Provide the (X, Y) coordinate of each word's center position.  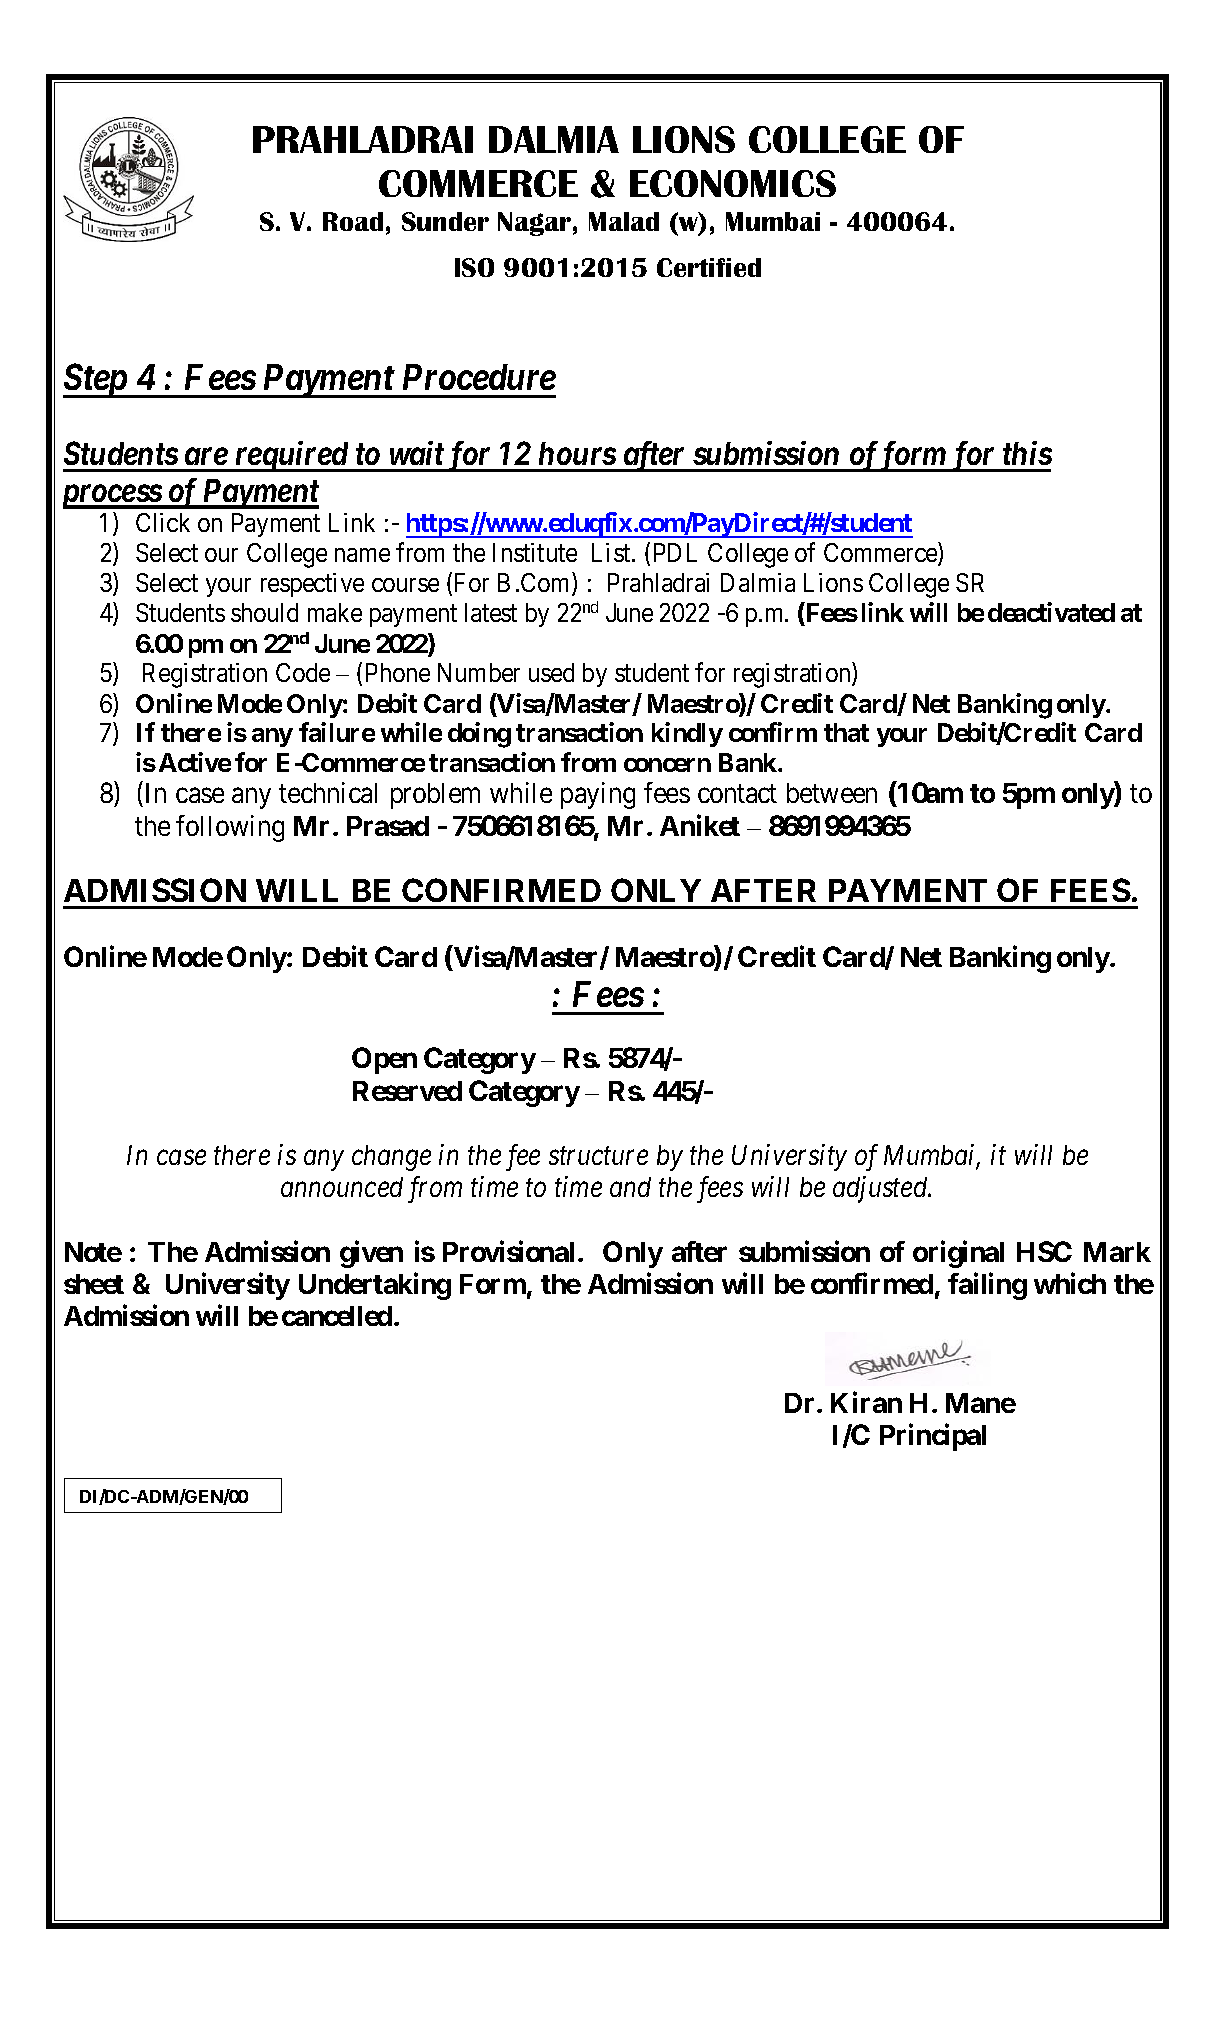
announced (342, 1187)
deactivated (1051, 612)
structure (598, 1156)
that (846, 732)
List (612, 552)
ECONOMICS (733, 183)
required (291, 456)
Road (353, 221)
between (832, 793)
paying (598, 795)
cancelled (337, 1316)
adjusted (881, 1189)
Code (303, 672)
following (230, 828)
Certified (709, 267)
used (551, 672)
